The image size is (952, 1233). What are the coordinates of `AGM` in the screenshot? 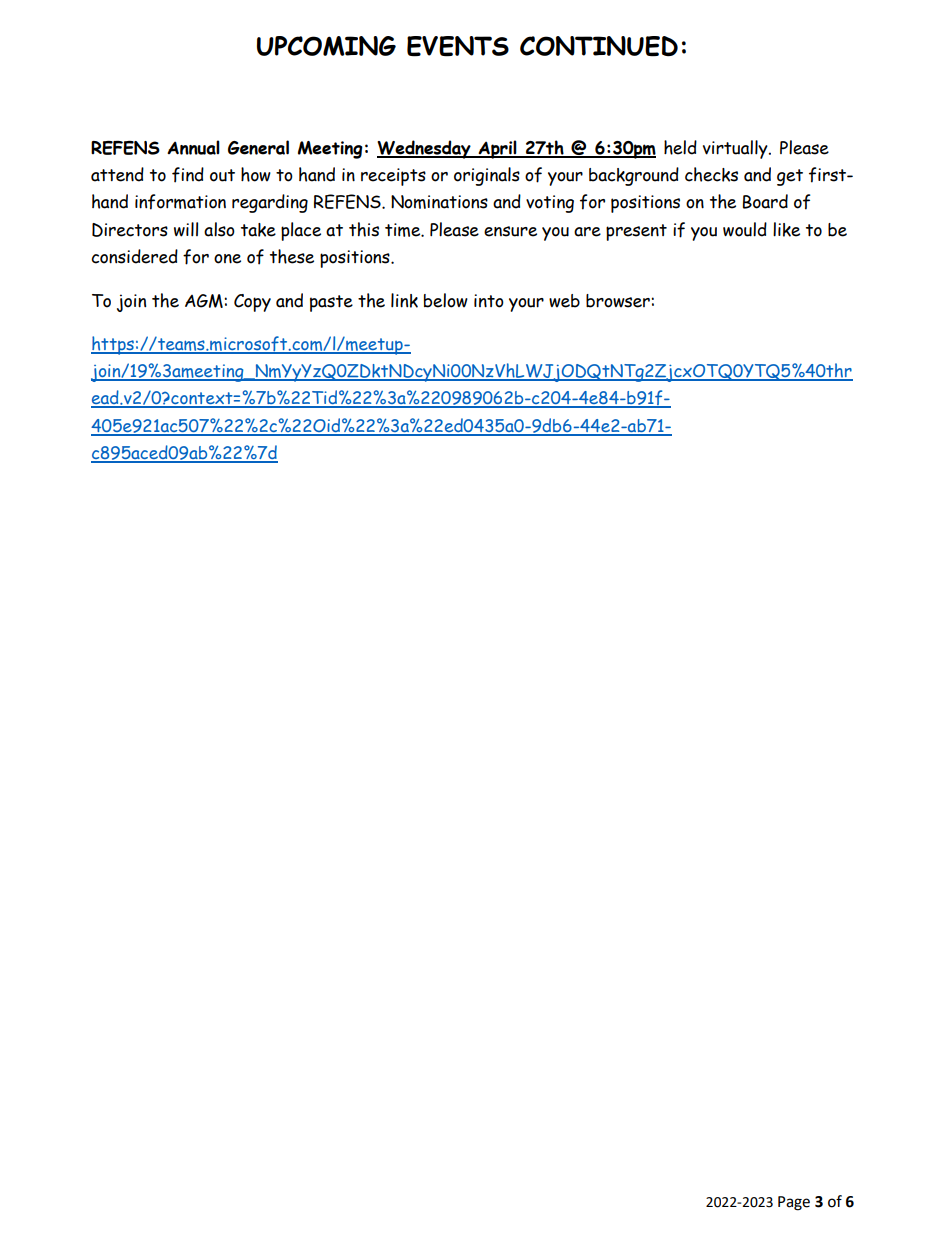 It's located at (205, 301).
